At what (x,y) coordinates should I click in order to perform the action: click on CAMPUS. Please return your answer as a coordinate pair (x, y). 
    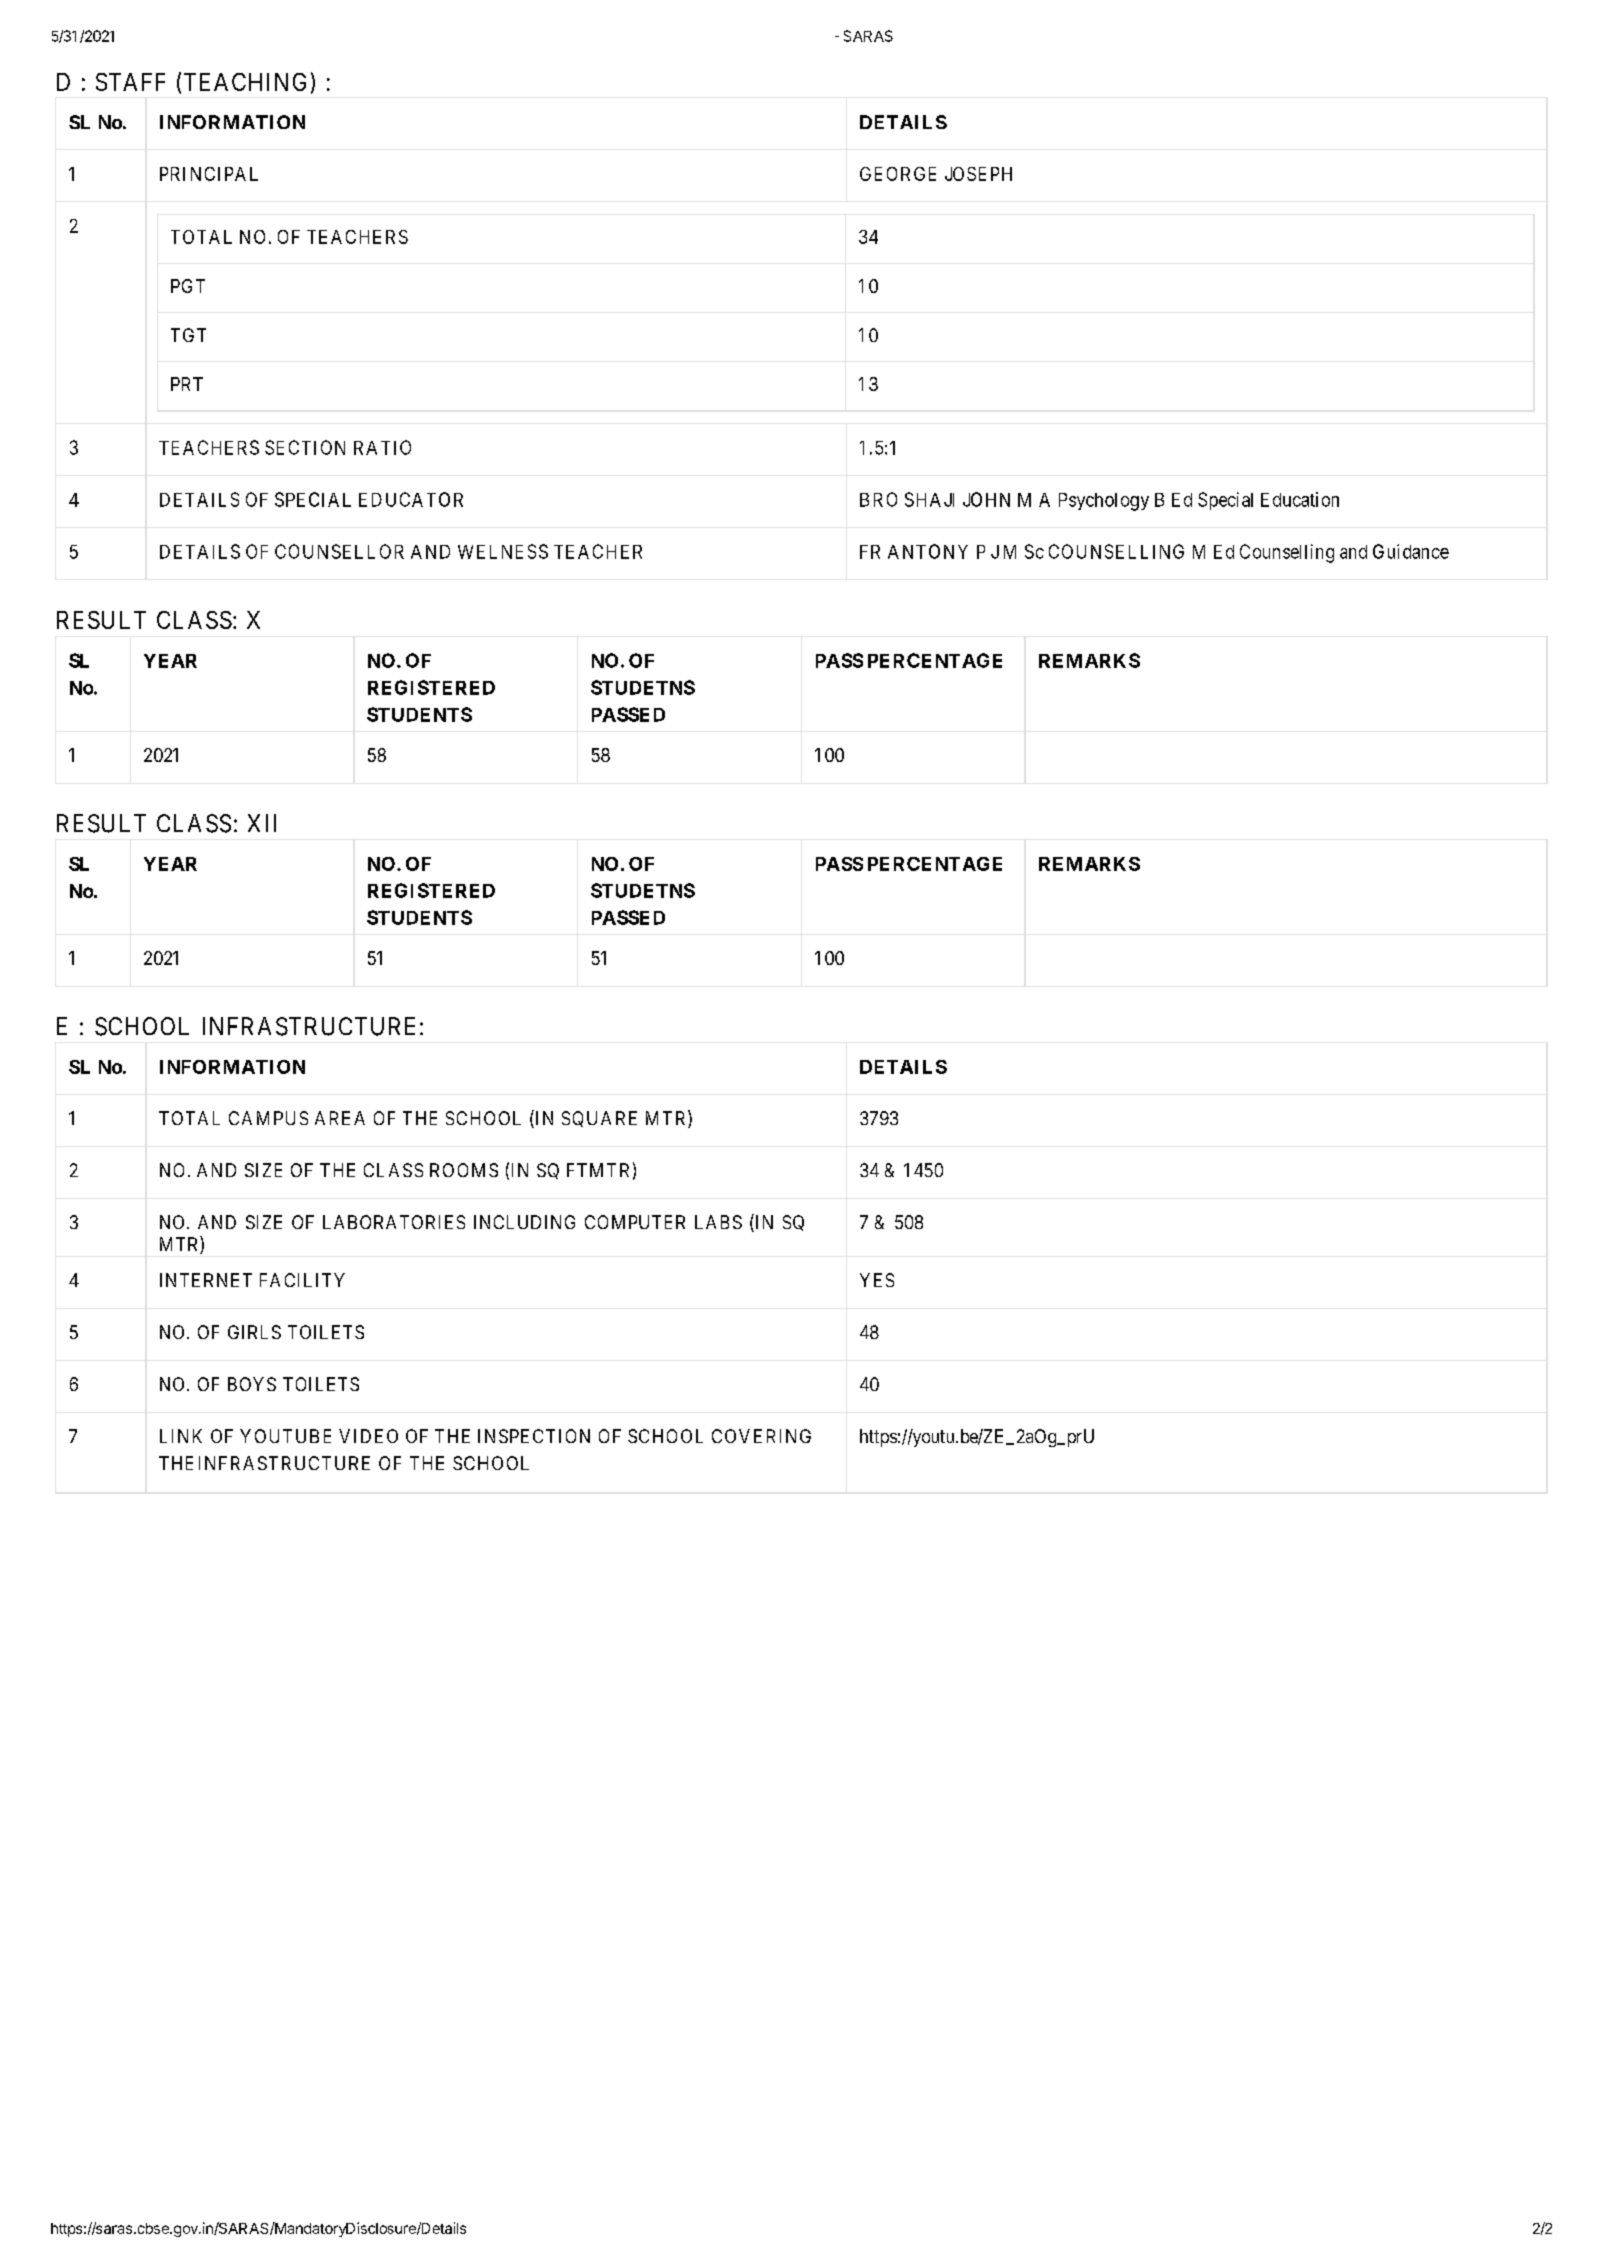
    Looking at the image, I should click on (268, 1118).
